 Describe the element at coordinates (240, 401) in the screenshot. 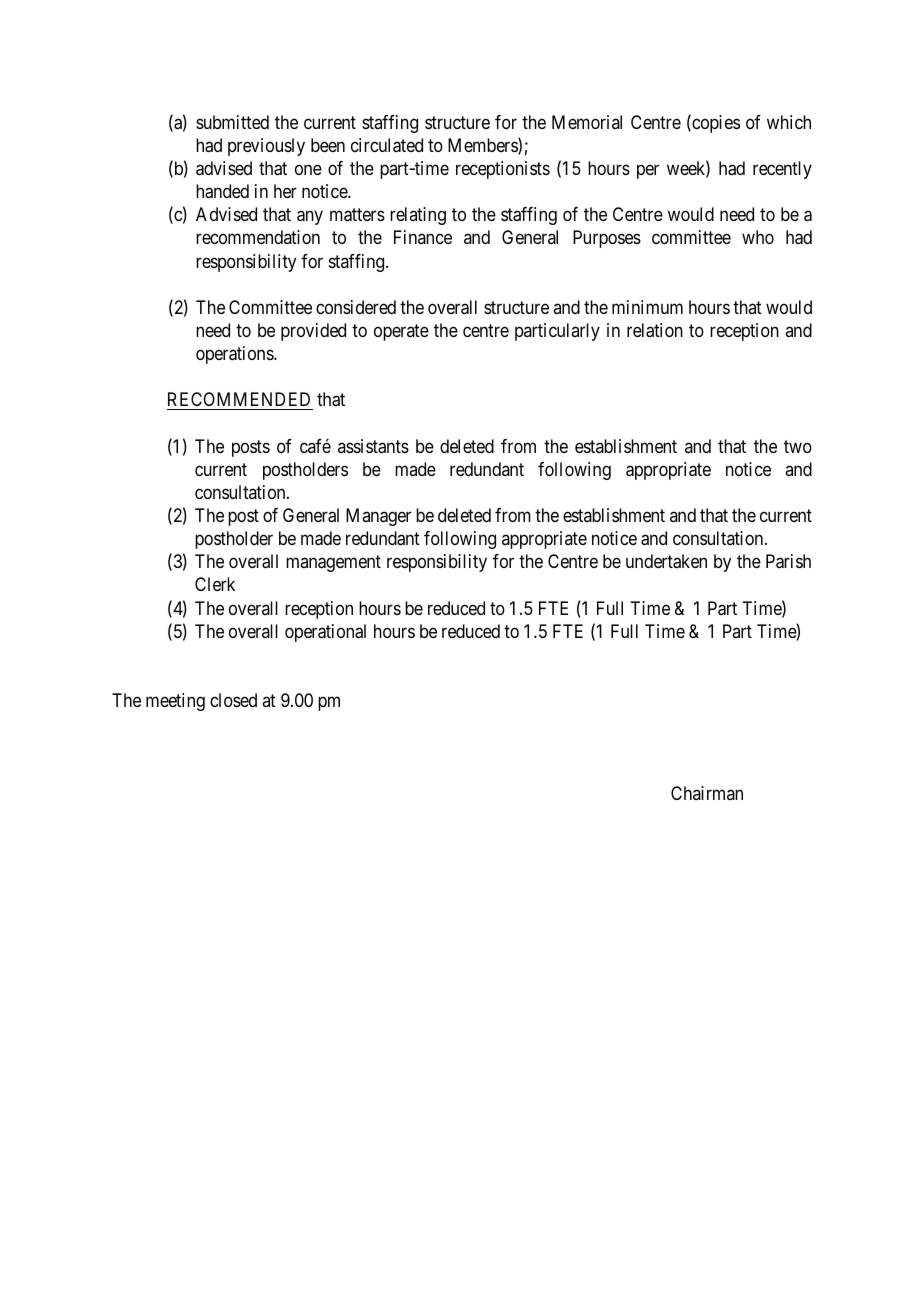

I see `RECOMMENDED` at that location.
